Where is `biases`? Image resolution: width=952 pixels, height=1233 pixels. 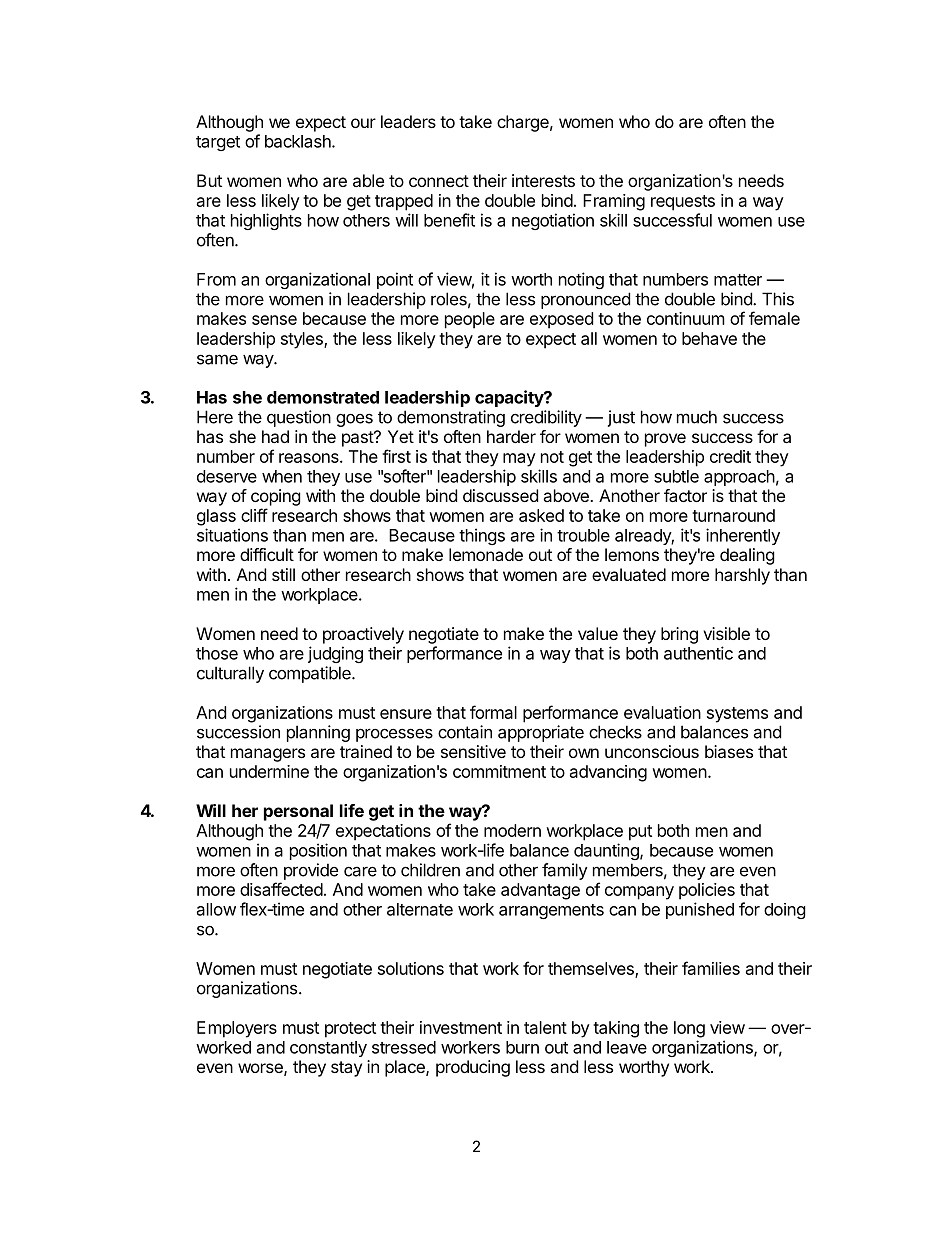
biases is located at coordinates (729, 751).
